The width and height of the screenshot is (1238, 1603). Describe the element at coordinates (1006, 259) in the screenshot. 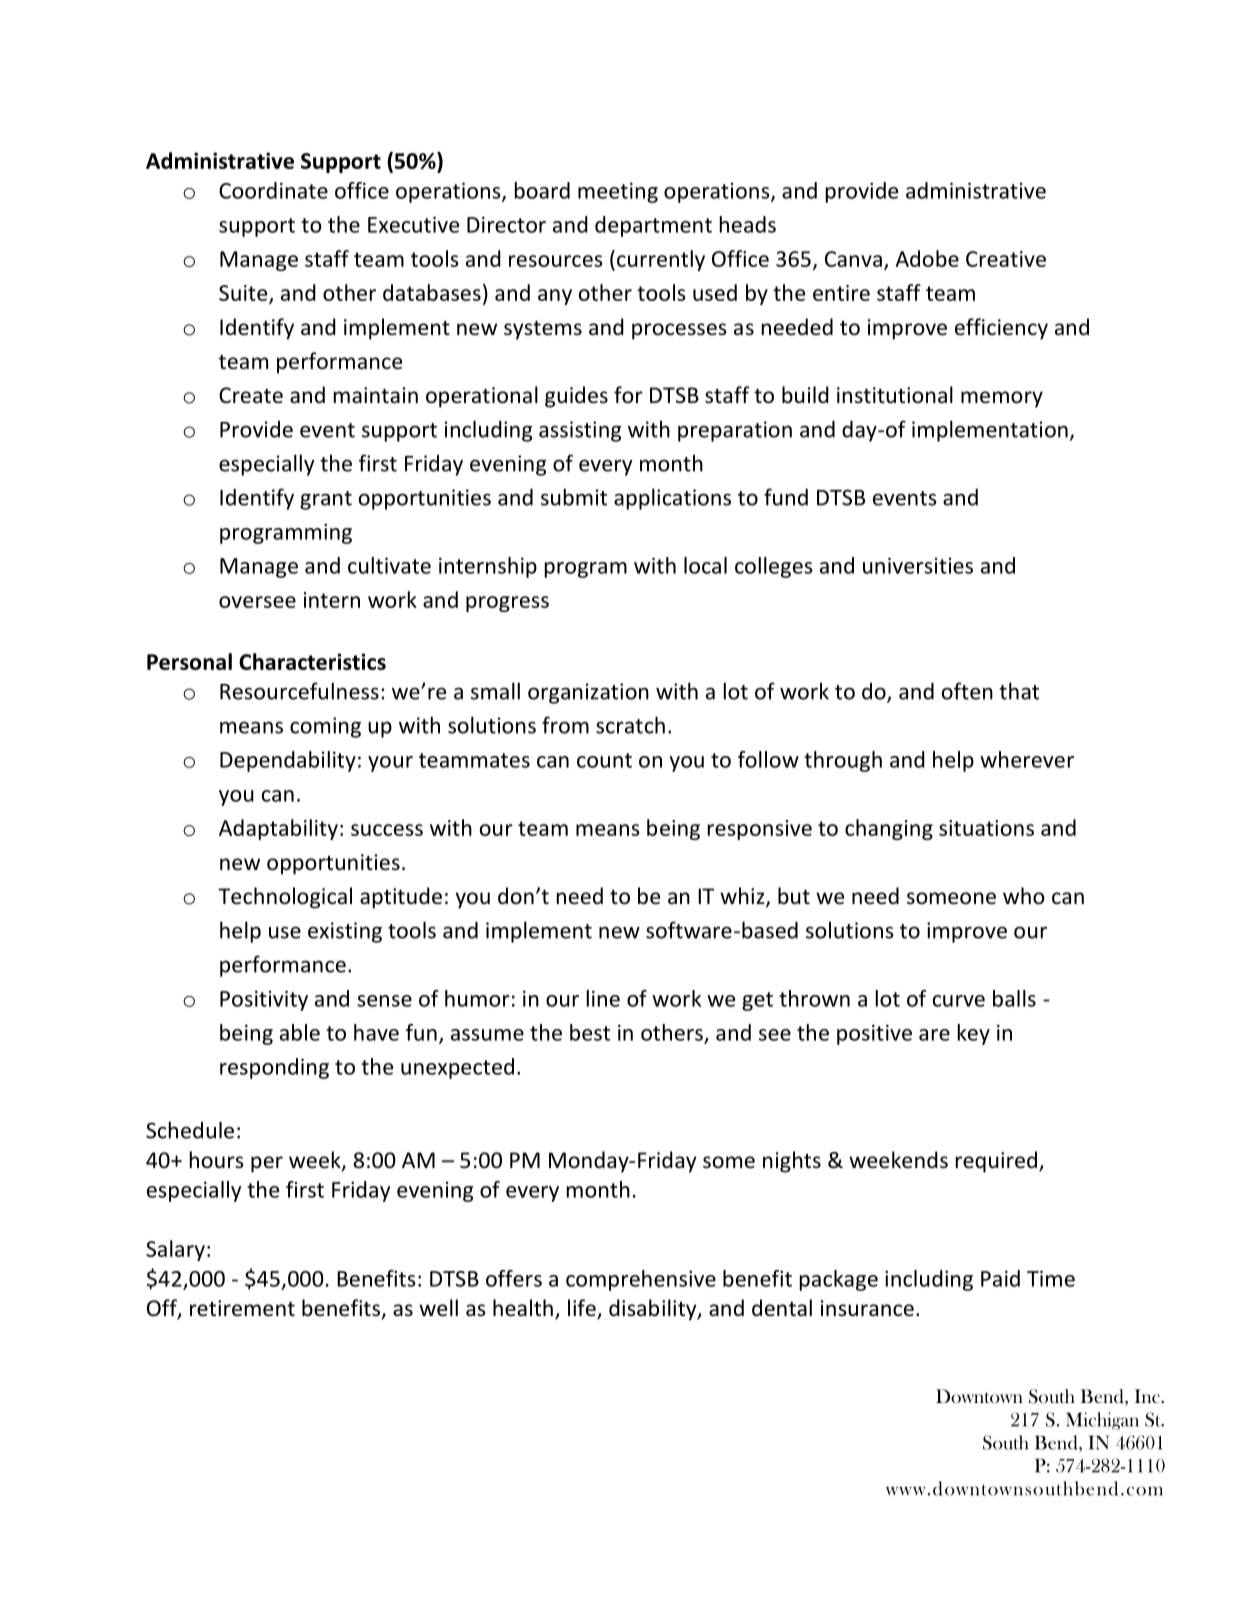

I see `Creative` at that location.
